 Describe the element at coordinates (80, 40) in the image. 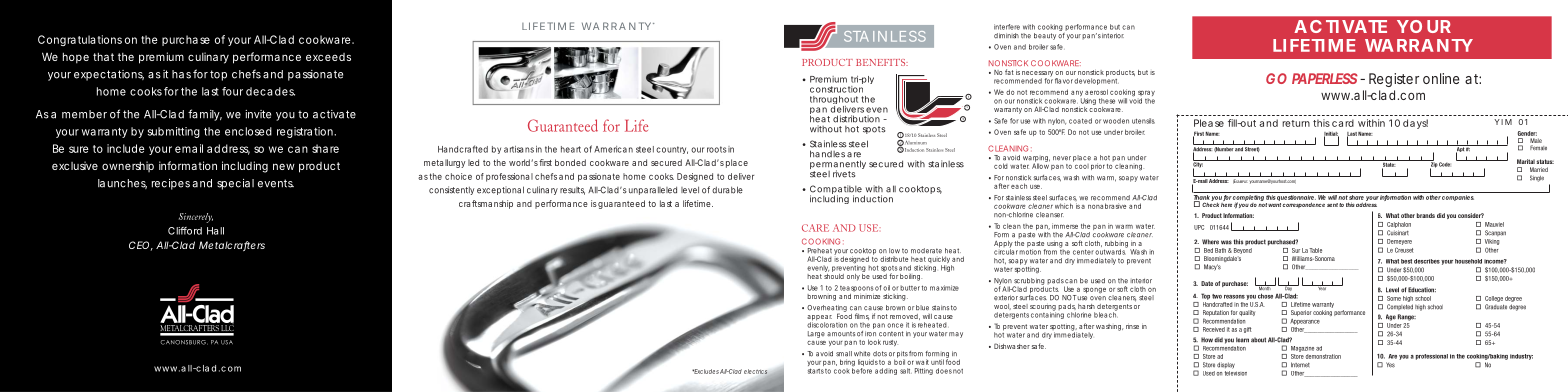

I see `Congratulations` at that location.
